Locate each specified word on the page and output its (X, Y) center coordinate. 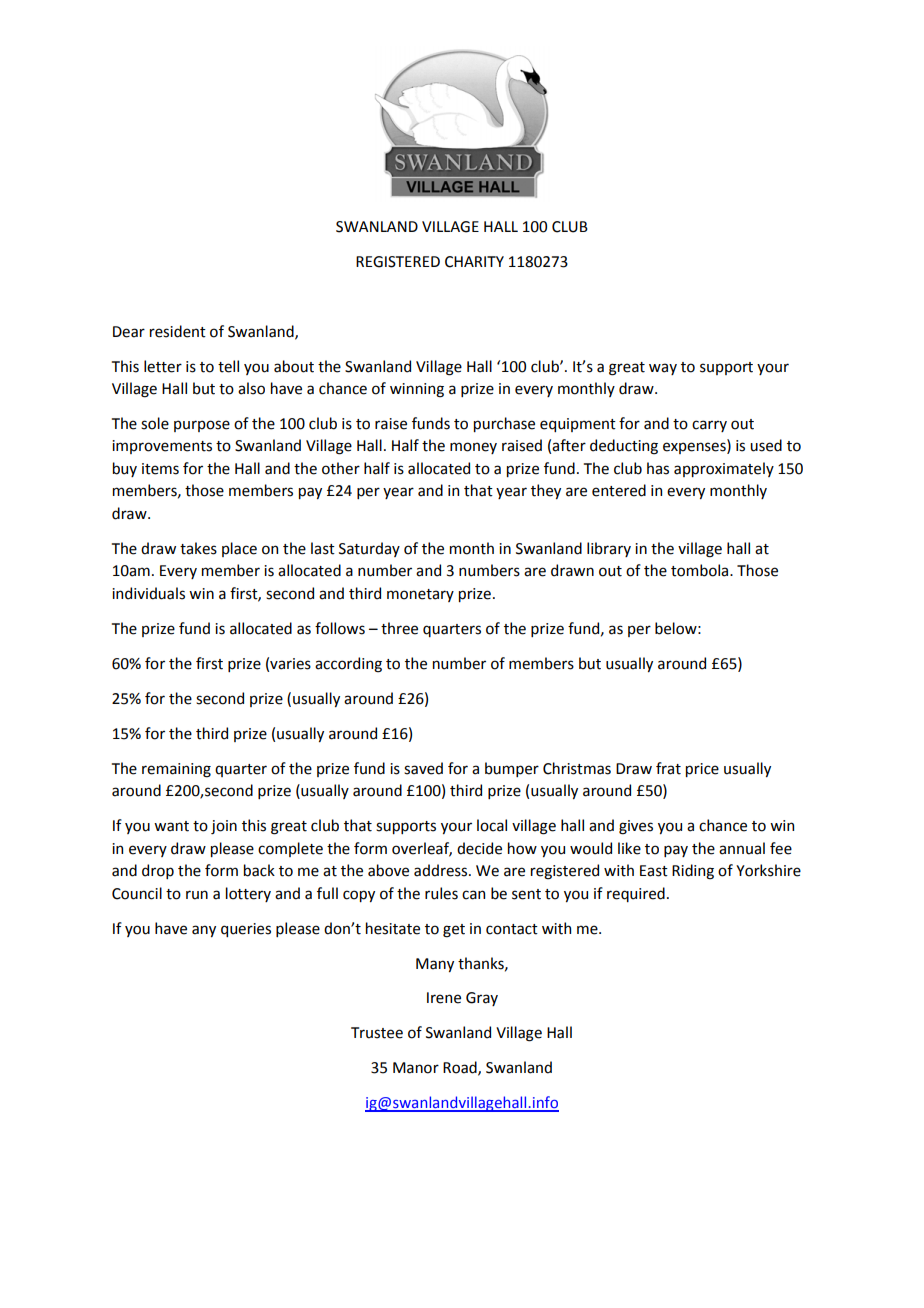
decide (479, 848)
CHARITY (474, 262)
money (473, 448)
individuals (148, 593)
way (663, 369)
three (399, 628)
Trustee (377, 1033)
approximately (724, 469)
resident (178, 331)
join (224, 827)
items (160, 469)
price (702, 770)
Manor (416, 1068)
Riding (693, 872)
